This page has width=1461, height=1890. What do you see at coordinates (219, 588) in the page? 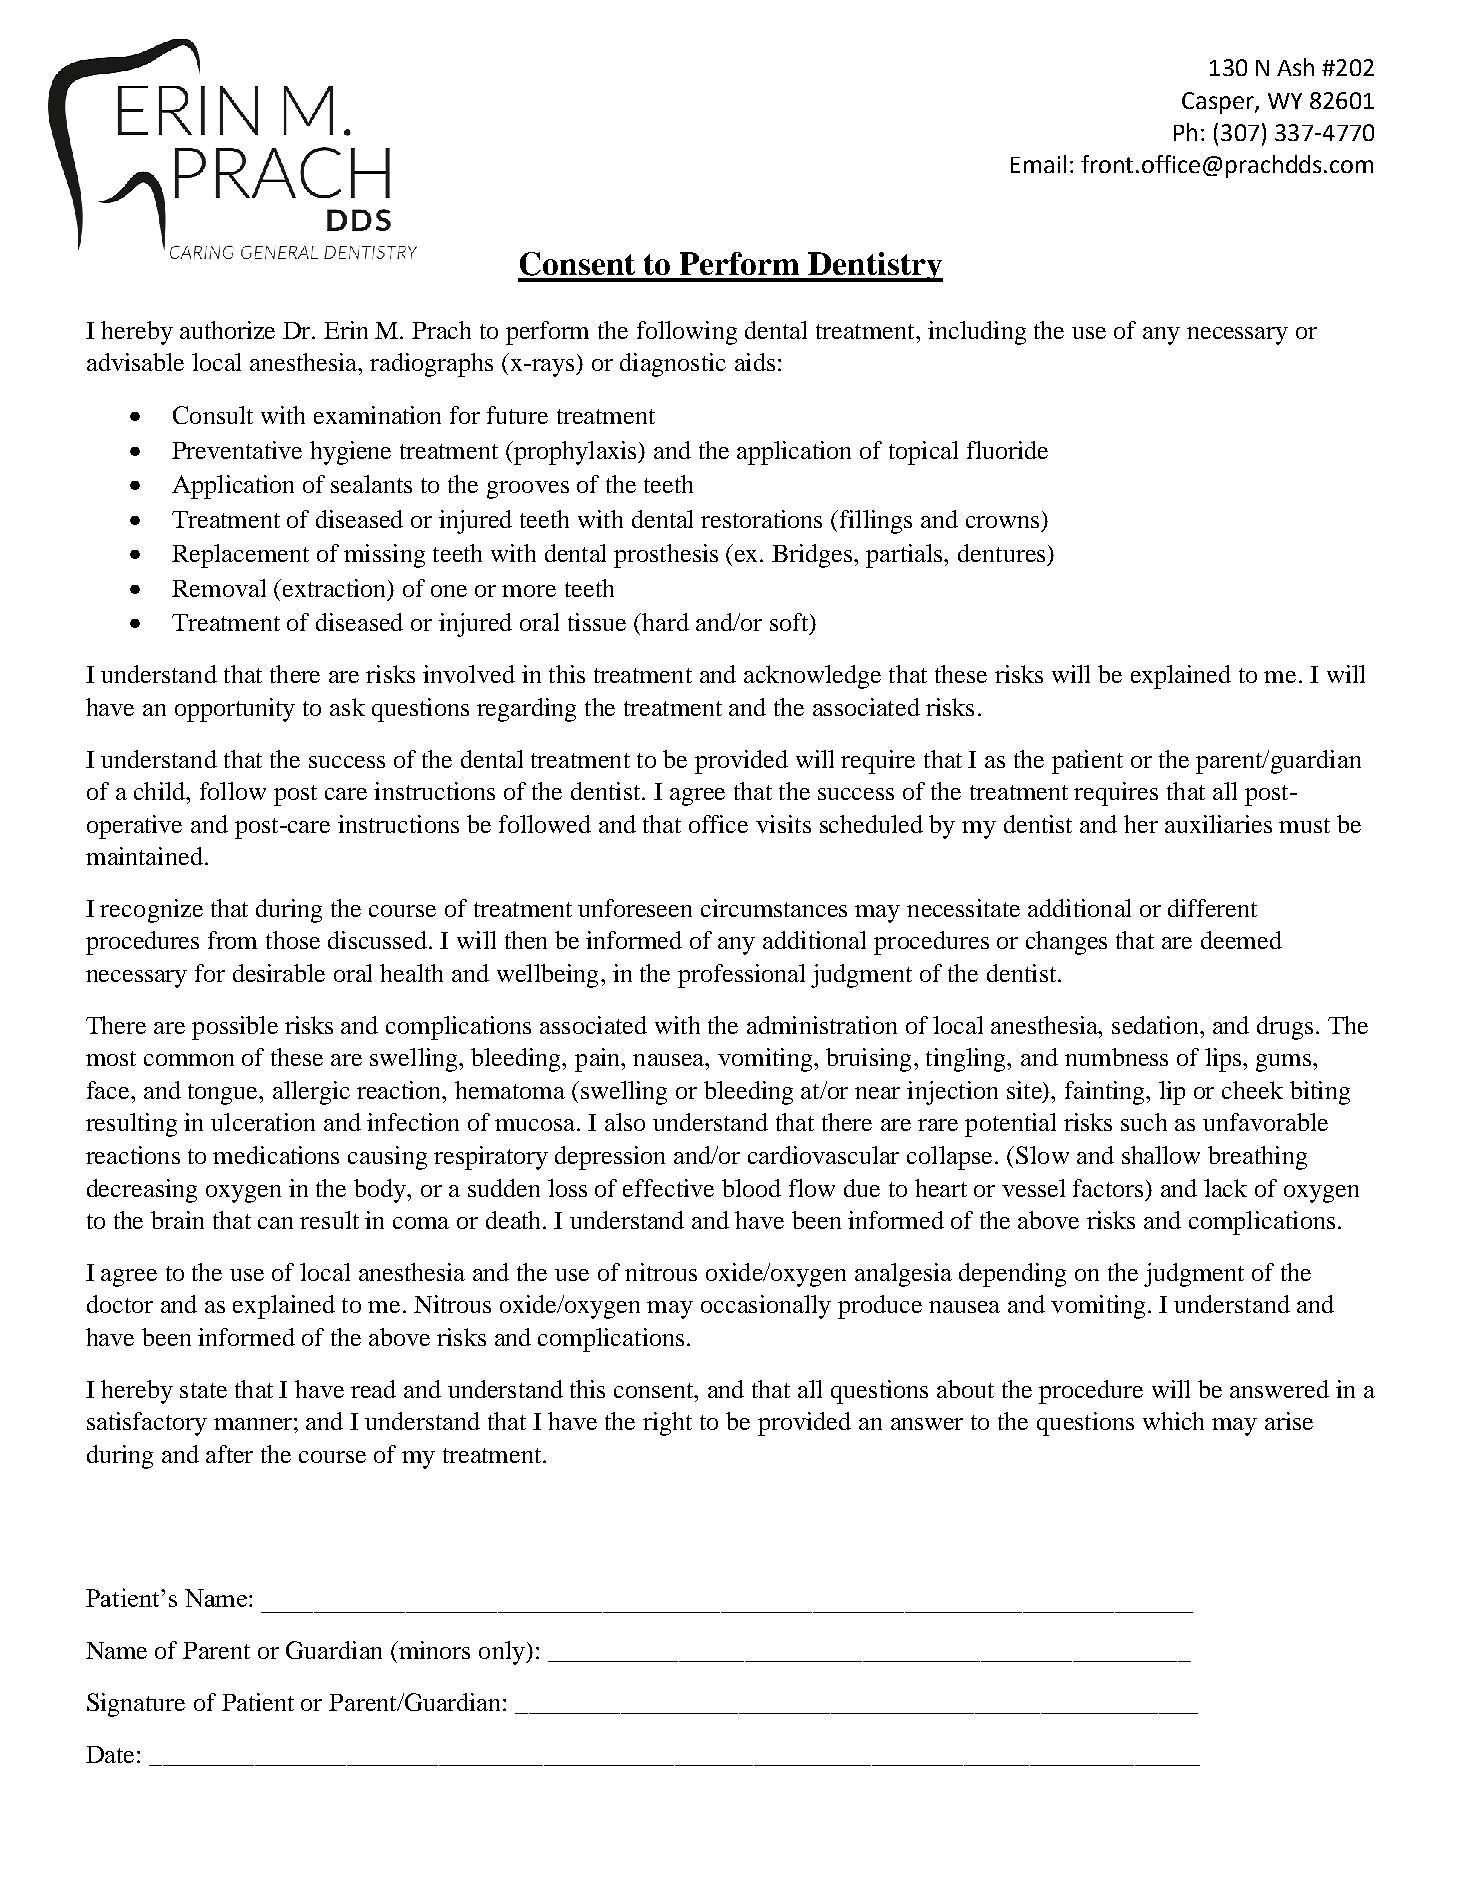
I see `Removal` at bounding box center [219, 588].
